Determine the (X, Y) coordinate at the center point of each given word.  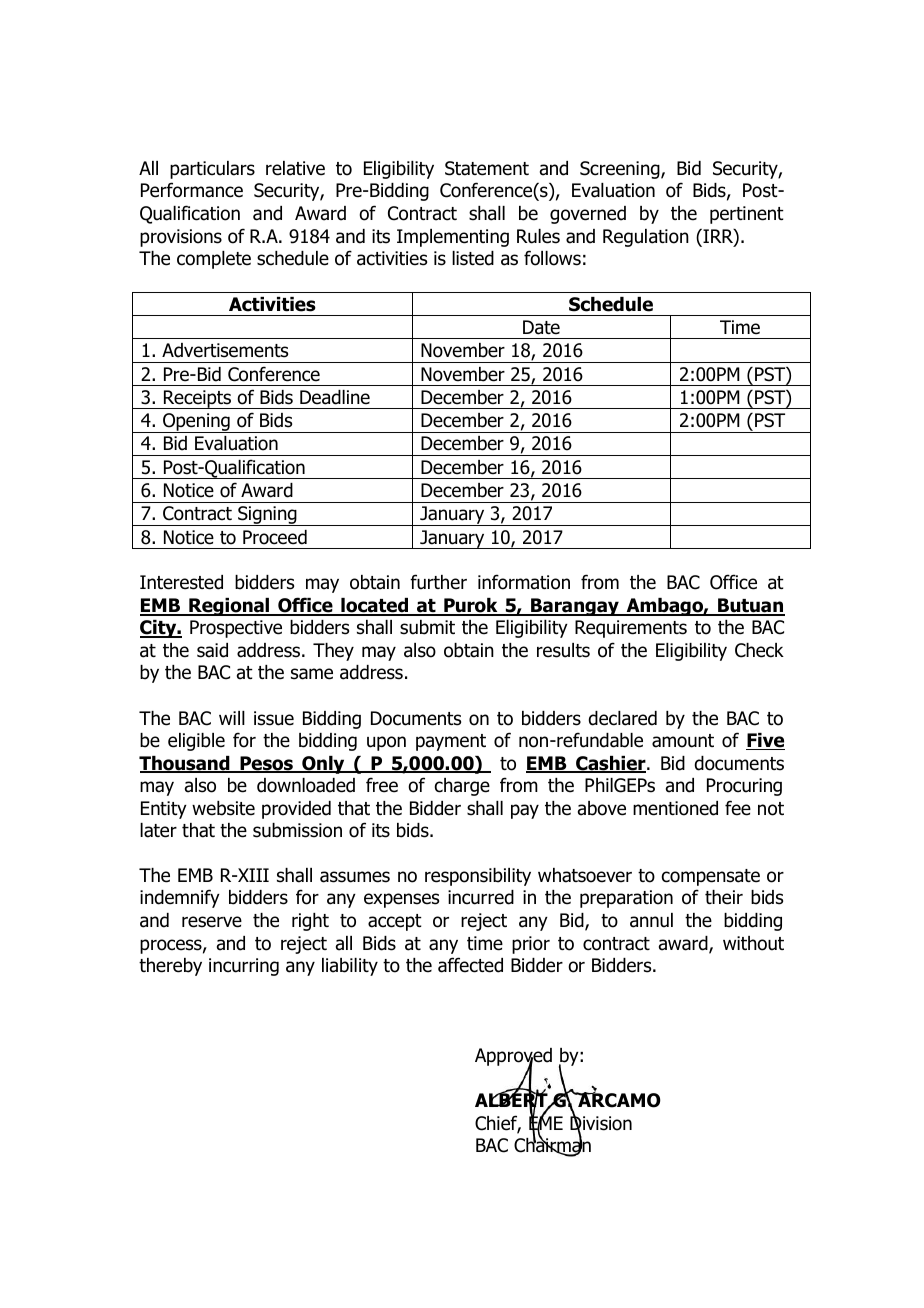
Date (541, 327)
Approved (513, 1058)
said (212, 650)
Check (759, 650)
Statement (487, 168)
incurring (244, 967)
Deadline (335, 397)
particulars (212, 170)
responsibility (478, 877)
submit (427, 627)
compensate (711, 877)
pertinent (747, 215)
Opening (196, 423)
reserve (212, 922)
